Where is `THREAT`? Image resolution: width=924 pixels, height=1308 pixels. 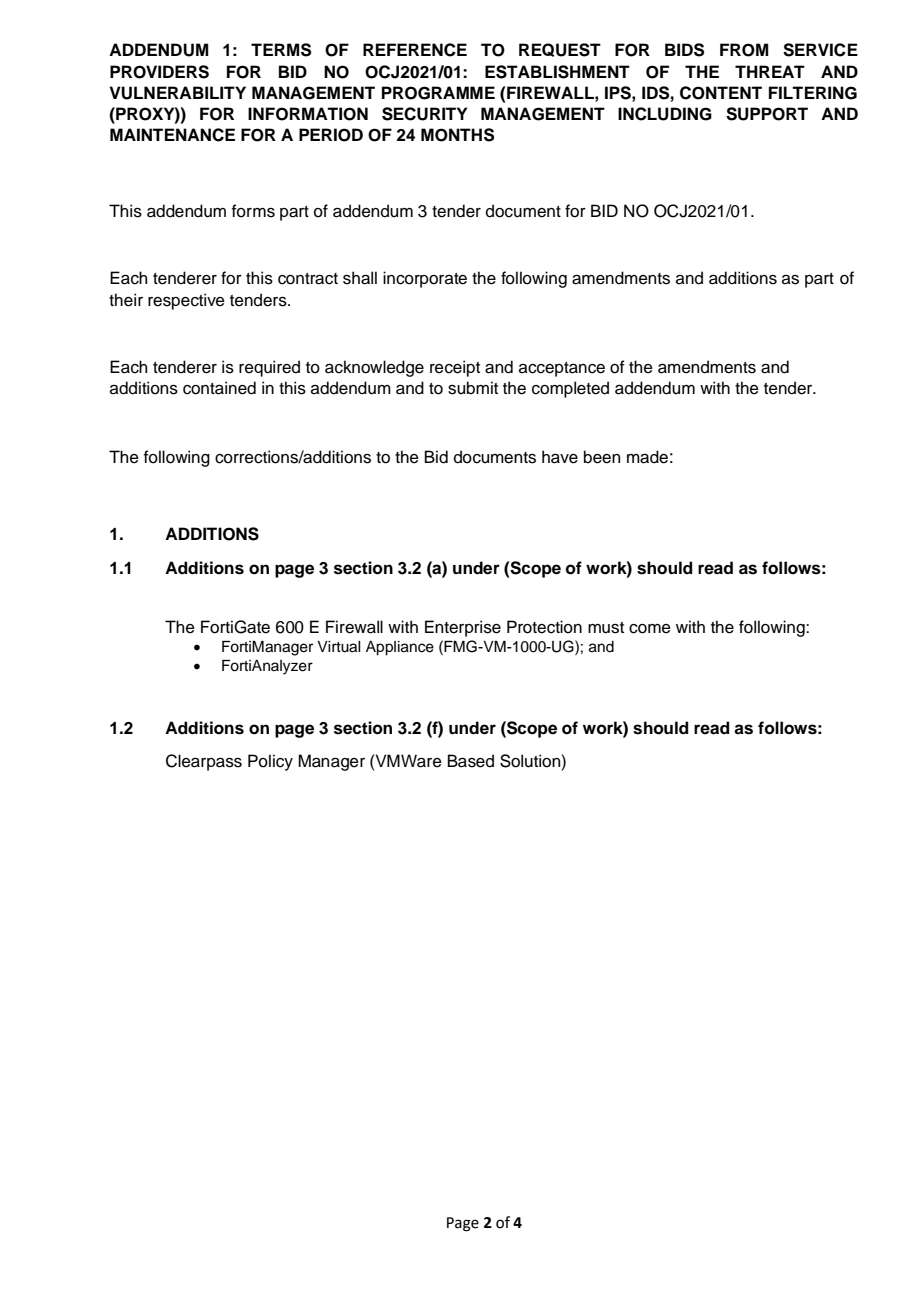
THREAT is located at coordinates (770, 71).
